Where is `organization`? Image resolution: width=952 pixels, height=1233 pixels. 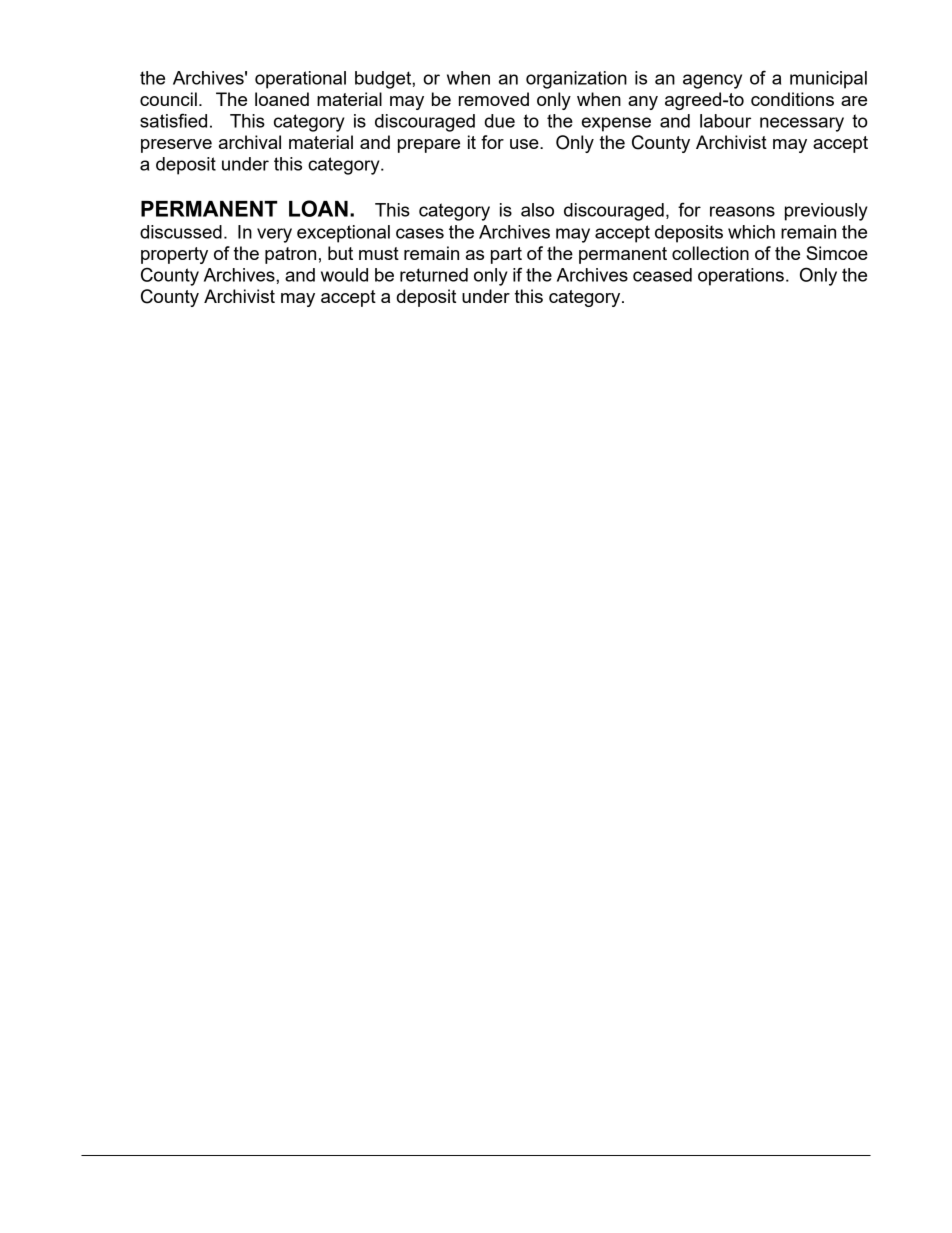
organization is located at coordinates (576, 80).
